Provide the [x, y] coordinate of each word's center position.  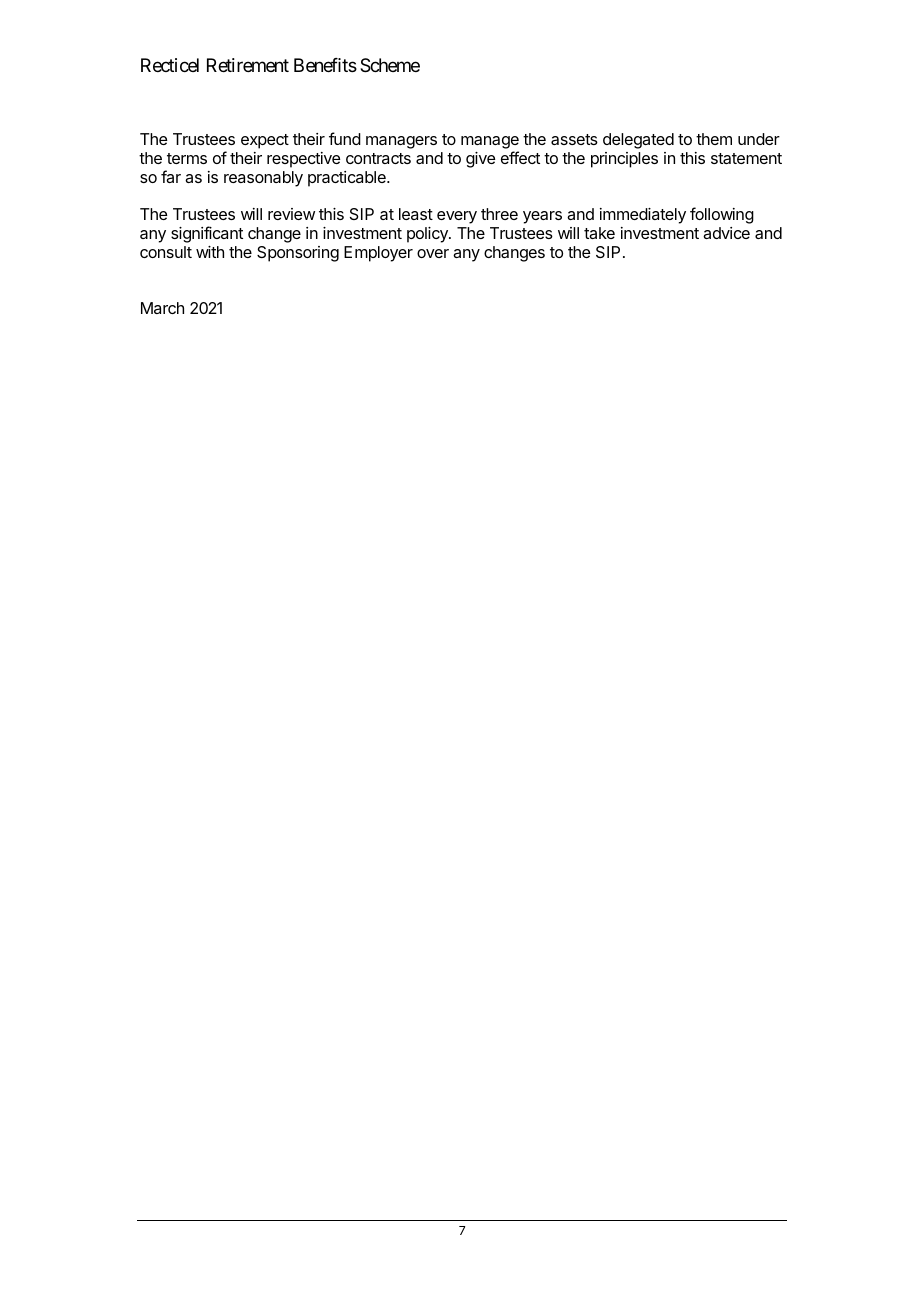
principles [624, 160]
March [162, 308]
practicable [348, 179]
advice [726, 233]
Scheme [390, 65]
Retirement [248, 65]
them [714, 139]
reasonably [263, 179]
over [433, 253]
